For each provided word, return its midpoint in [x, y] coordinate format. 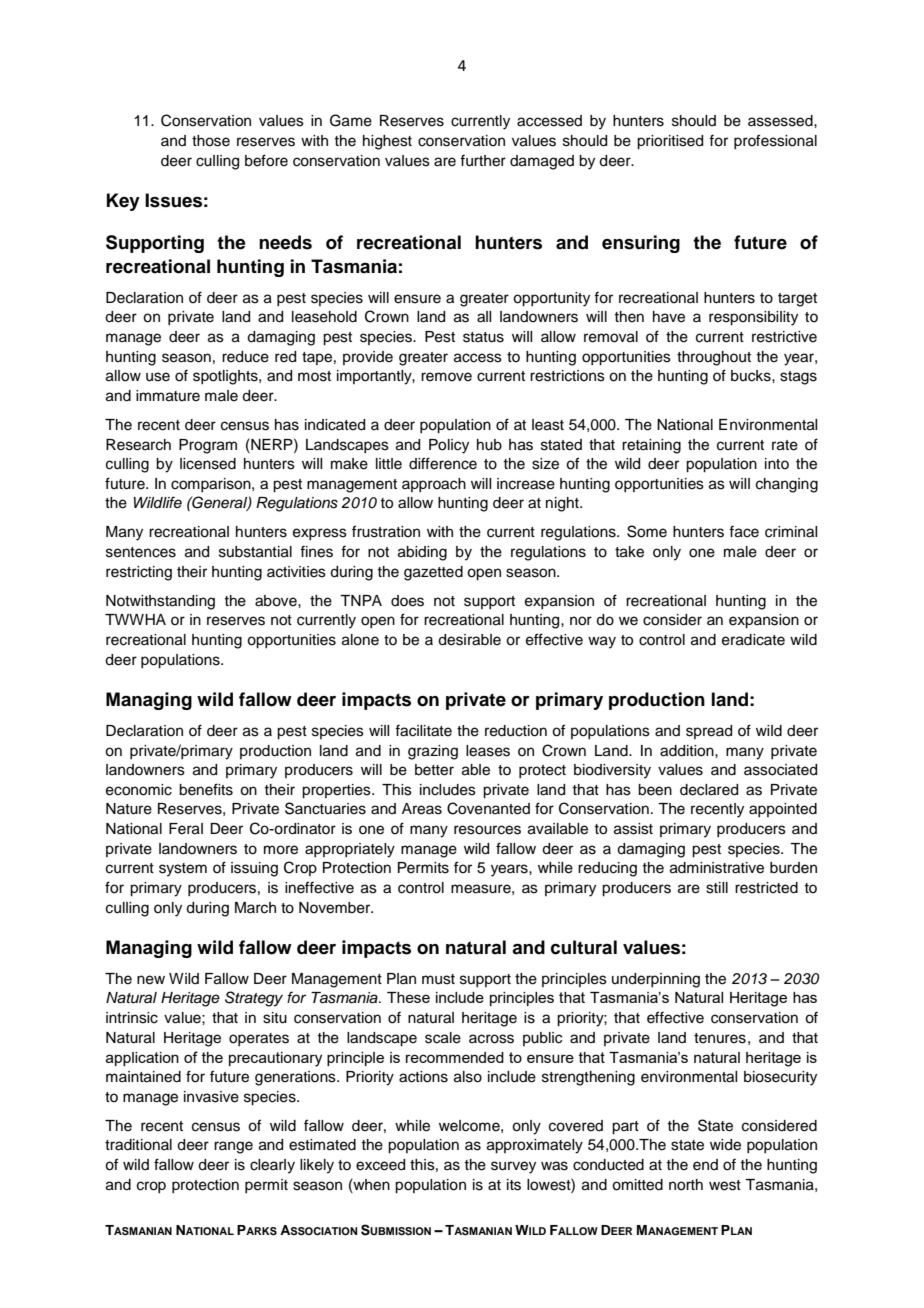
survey [513, 1167]
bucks [752, 376]
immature [168, 396]
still [717, 888]
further [483, 160]
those [211, 141]
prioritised [670, 142]
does [407, 601]
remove [446, 377]
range [233, 1147]
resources [487, 830]
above [277, 601]
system [183, 870]
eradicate [753, 640]
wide [725, 1145]
